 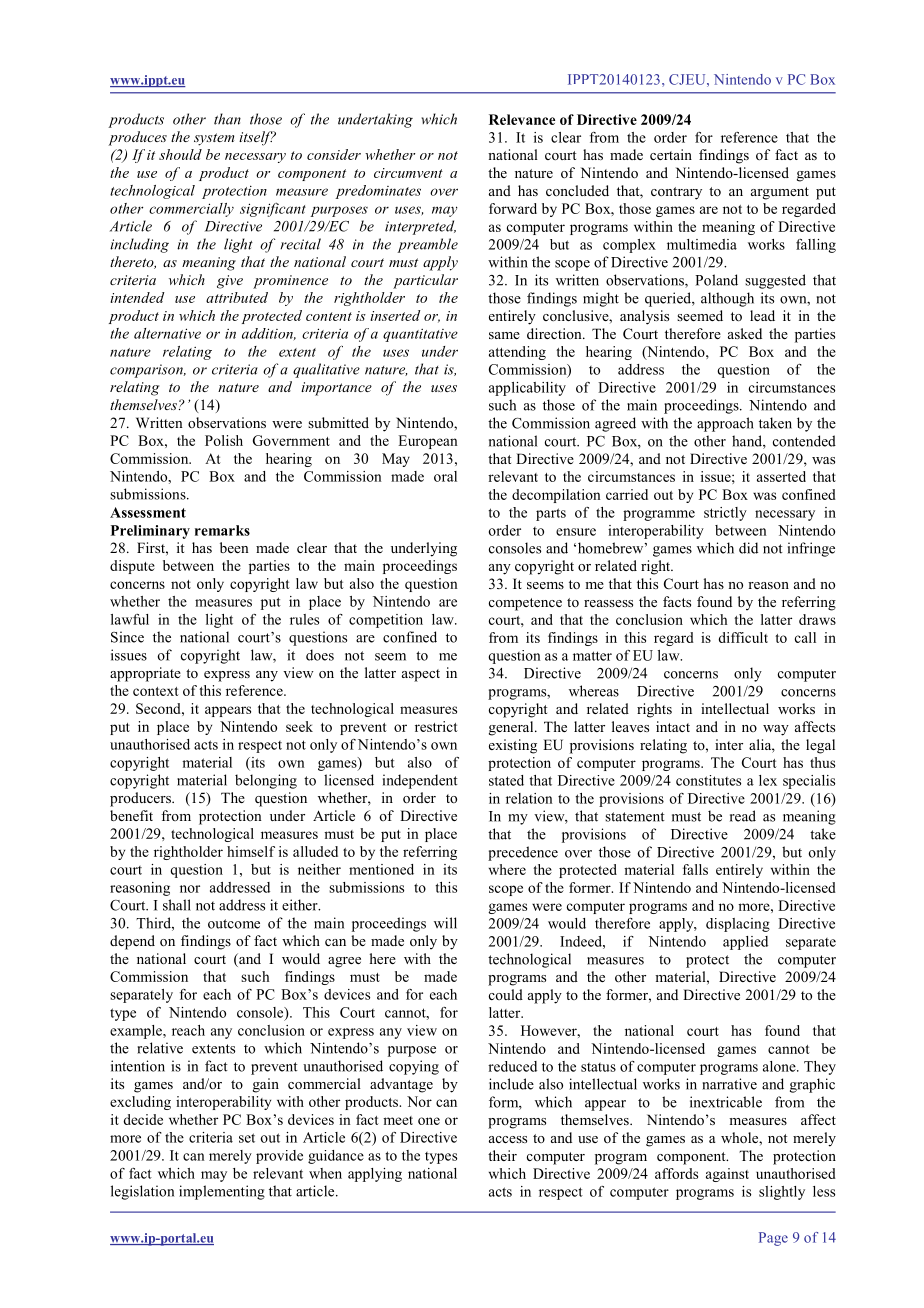 I want to click on difficult, so click(x=743, y=637).
